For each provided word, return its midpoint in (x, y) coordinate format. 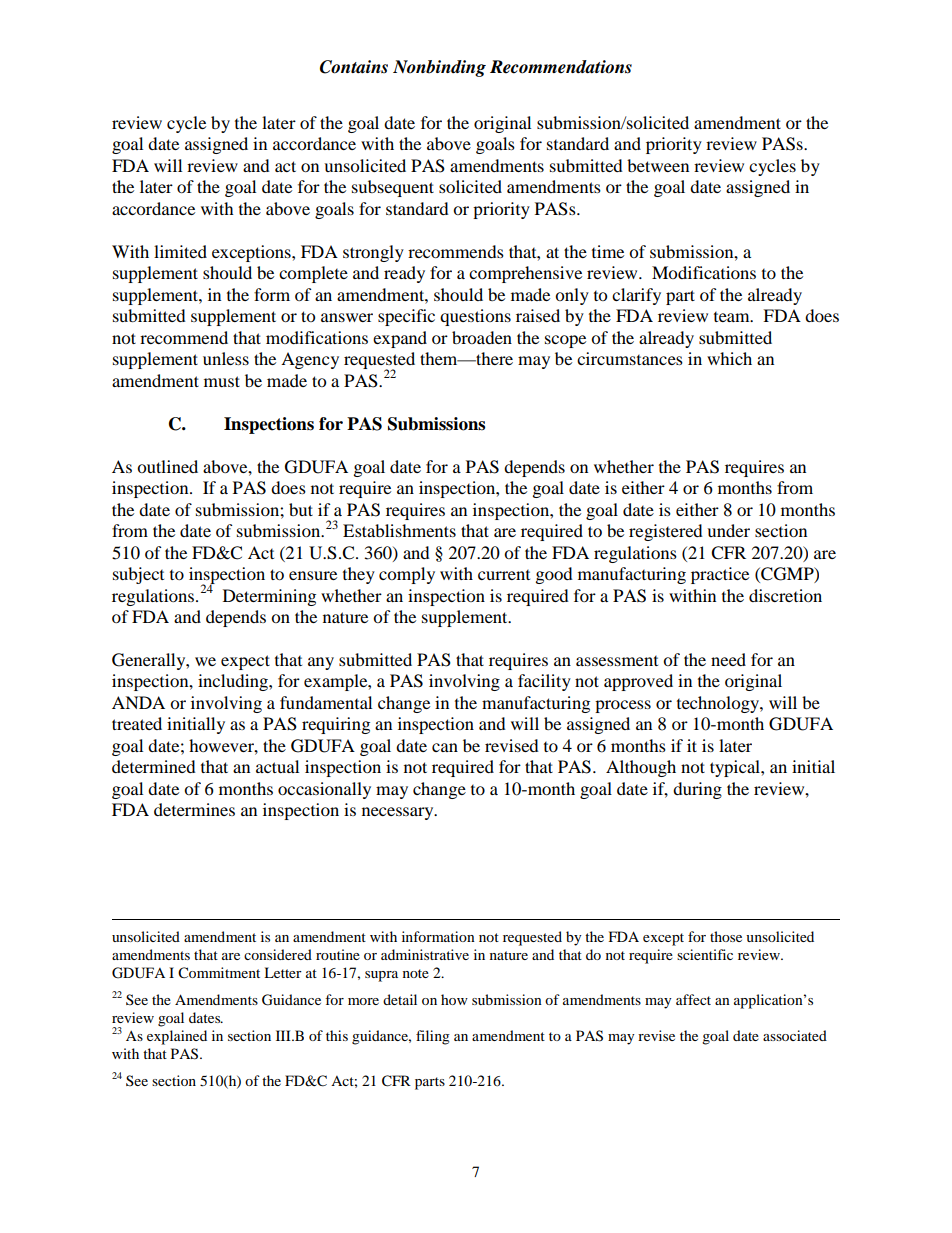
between (658, 165)
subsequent (393, 188)
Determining (269, 597)
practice (720, 575)
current (504, 575)
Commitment (219, 973)
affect (693, 999)
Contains (354, 67)
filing (433, 1037)
